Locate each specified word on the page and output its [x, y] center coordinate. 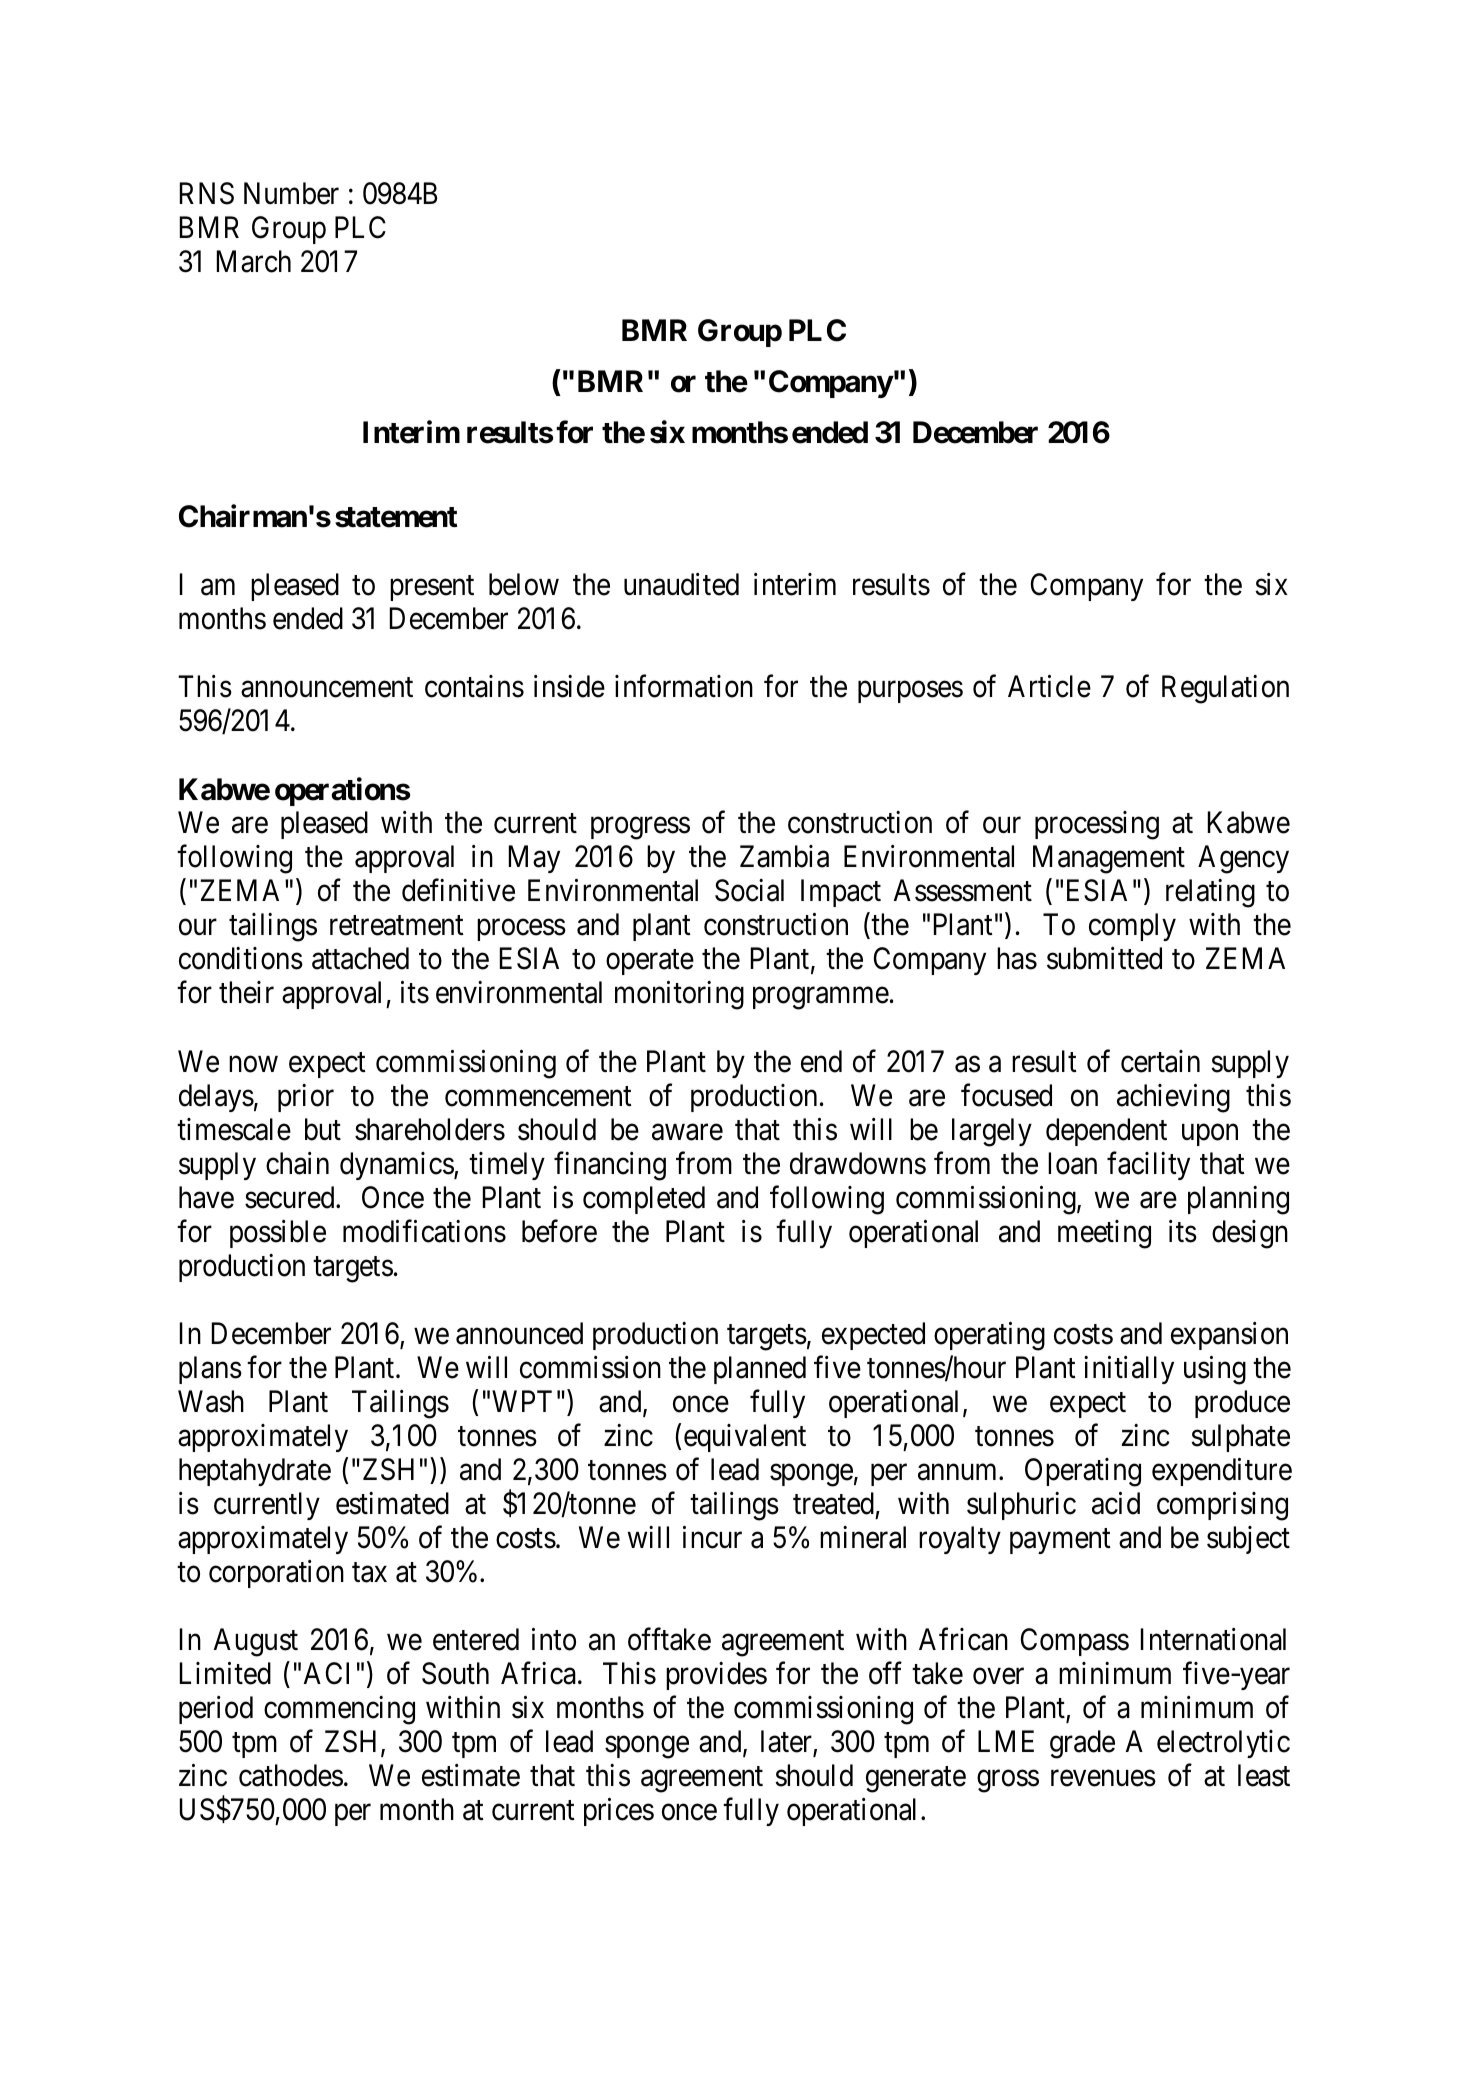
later [787, 1743]
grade [1082, 1744]
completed [644, 1200]
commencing [339, 1710]
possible [278, 1234]
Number [291, 193]
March [254, 261]
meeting [1104, 1234]
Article [1049, 686]
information [684, 686]
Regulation [1225, 689]
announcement [327, 688]
